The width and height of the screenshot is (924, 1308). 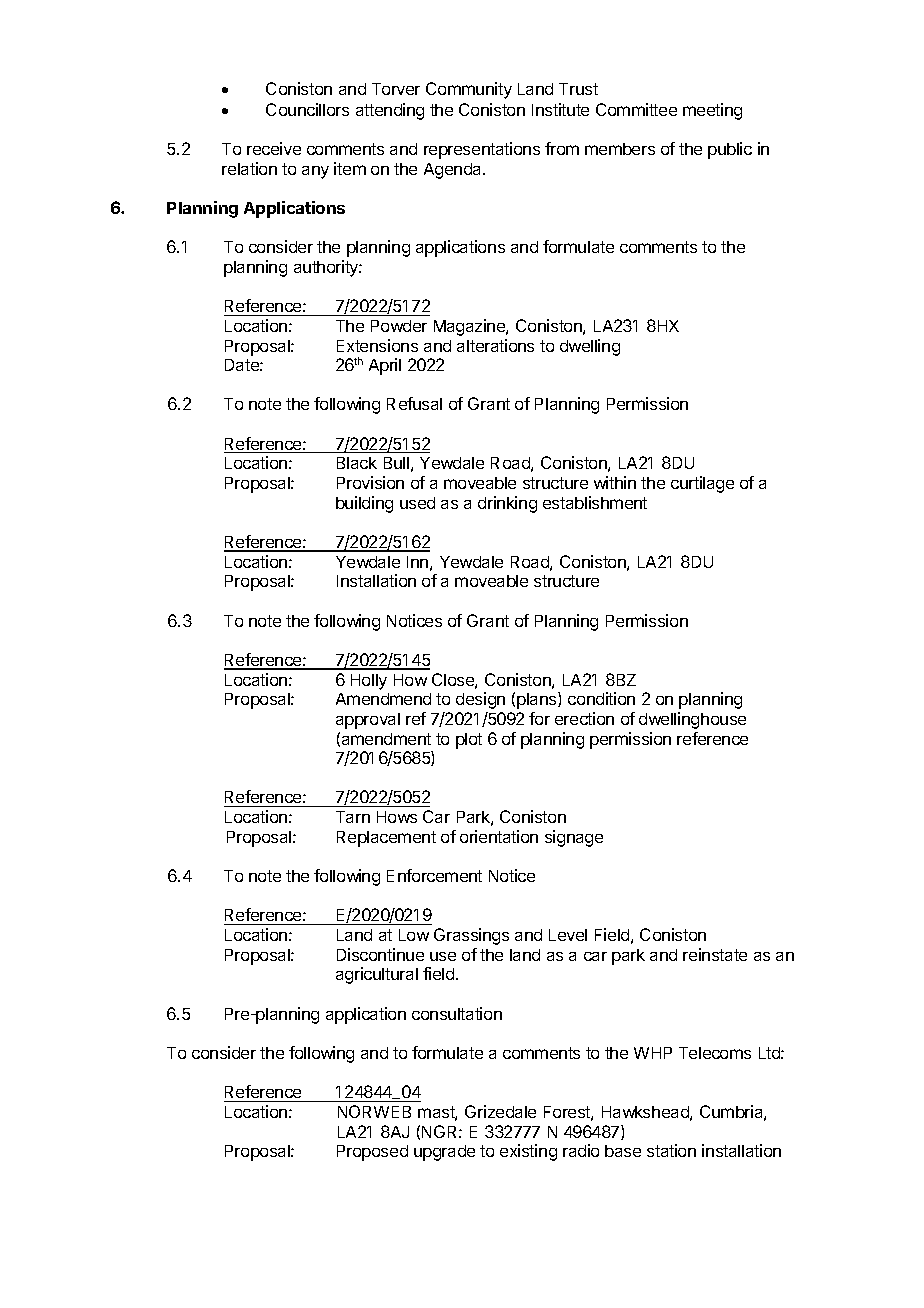 I want to click on Tarn, so click(x=353, y=817).
